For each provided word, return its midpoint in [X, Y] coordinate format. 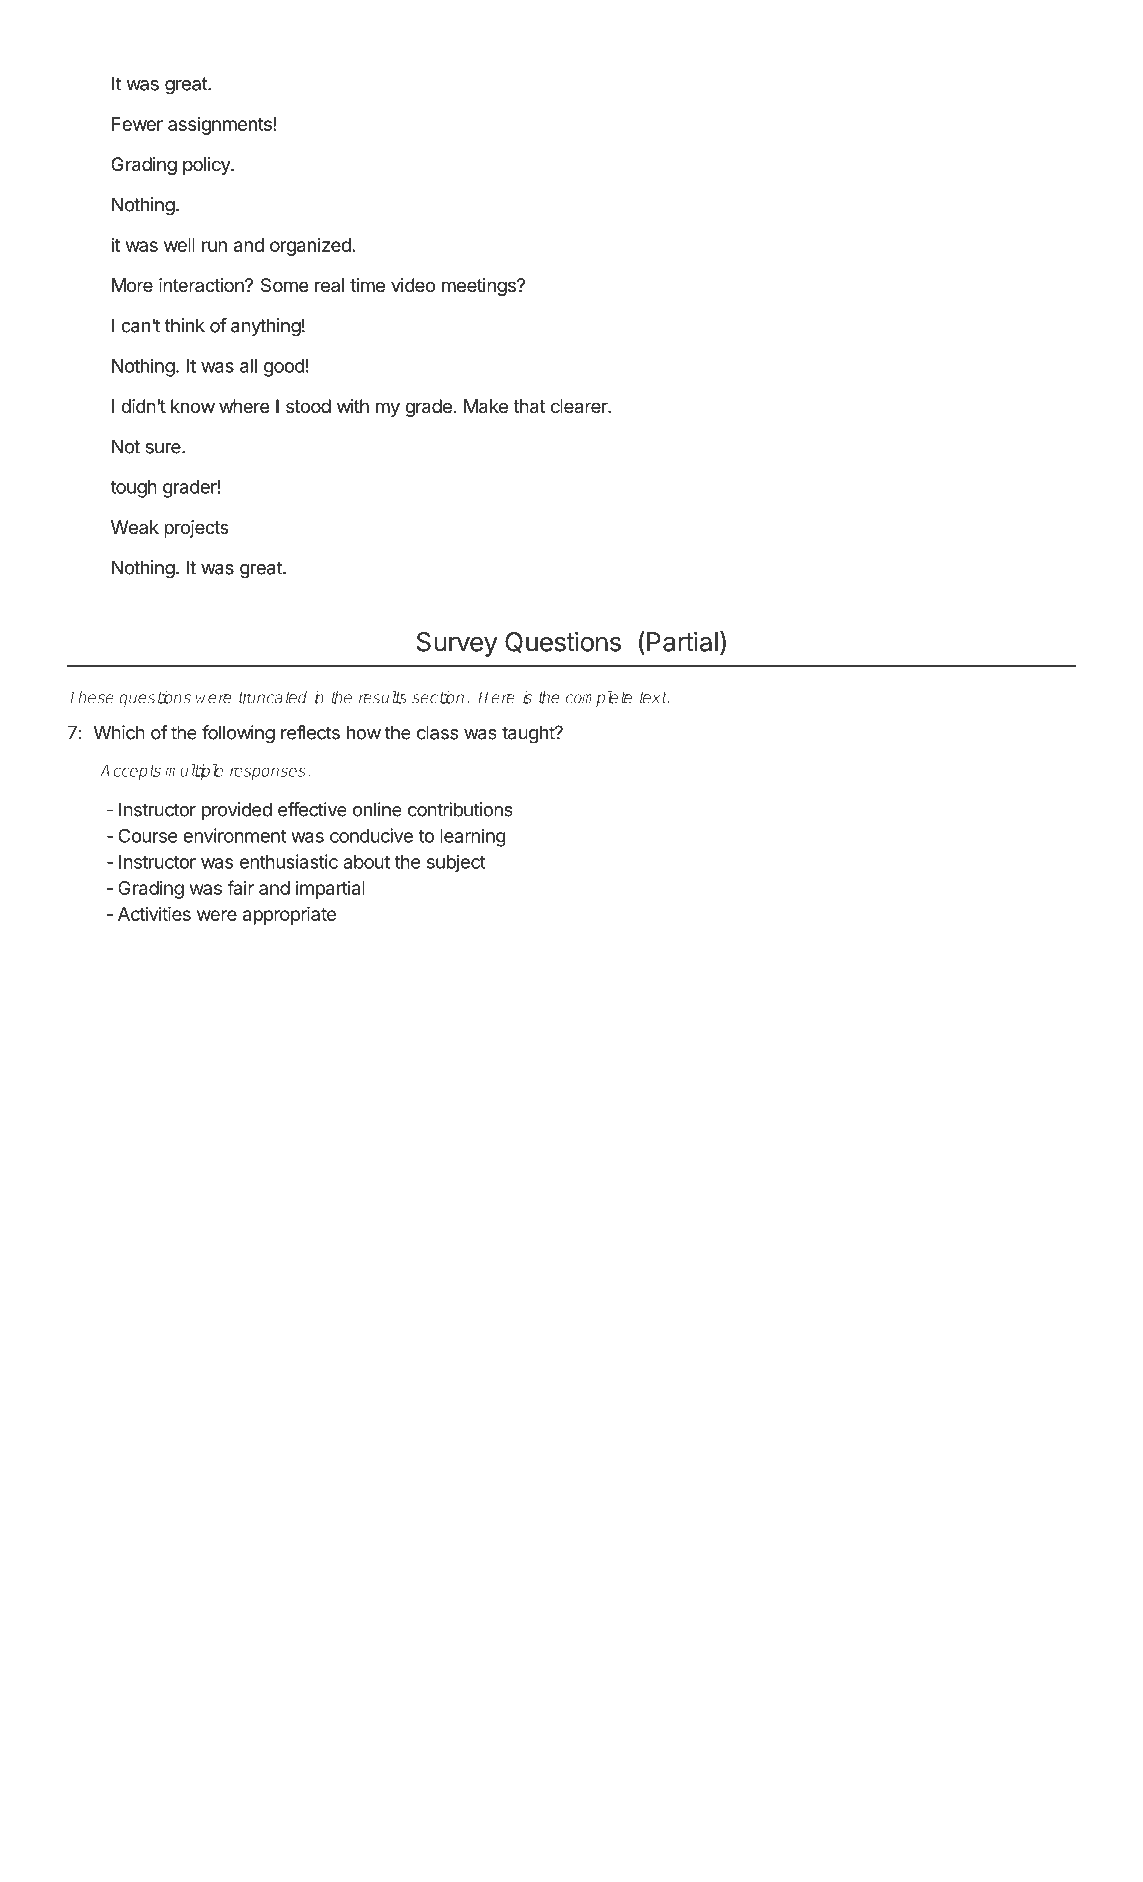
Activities [154, 914]
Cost [85, 1853]
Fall [1062, 1853]
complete [598, 699]
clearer [580, 406]
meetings [480, 287]
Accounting [148, 1855]
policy [207, 166]
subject [456, 863]
